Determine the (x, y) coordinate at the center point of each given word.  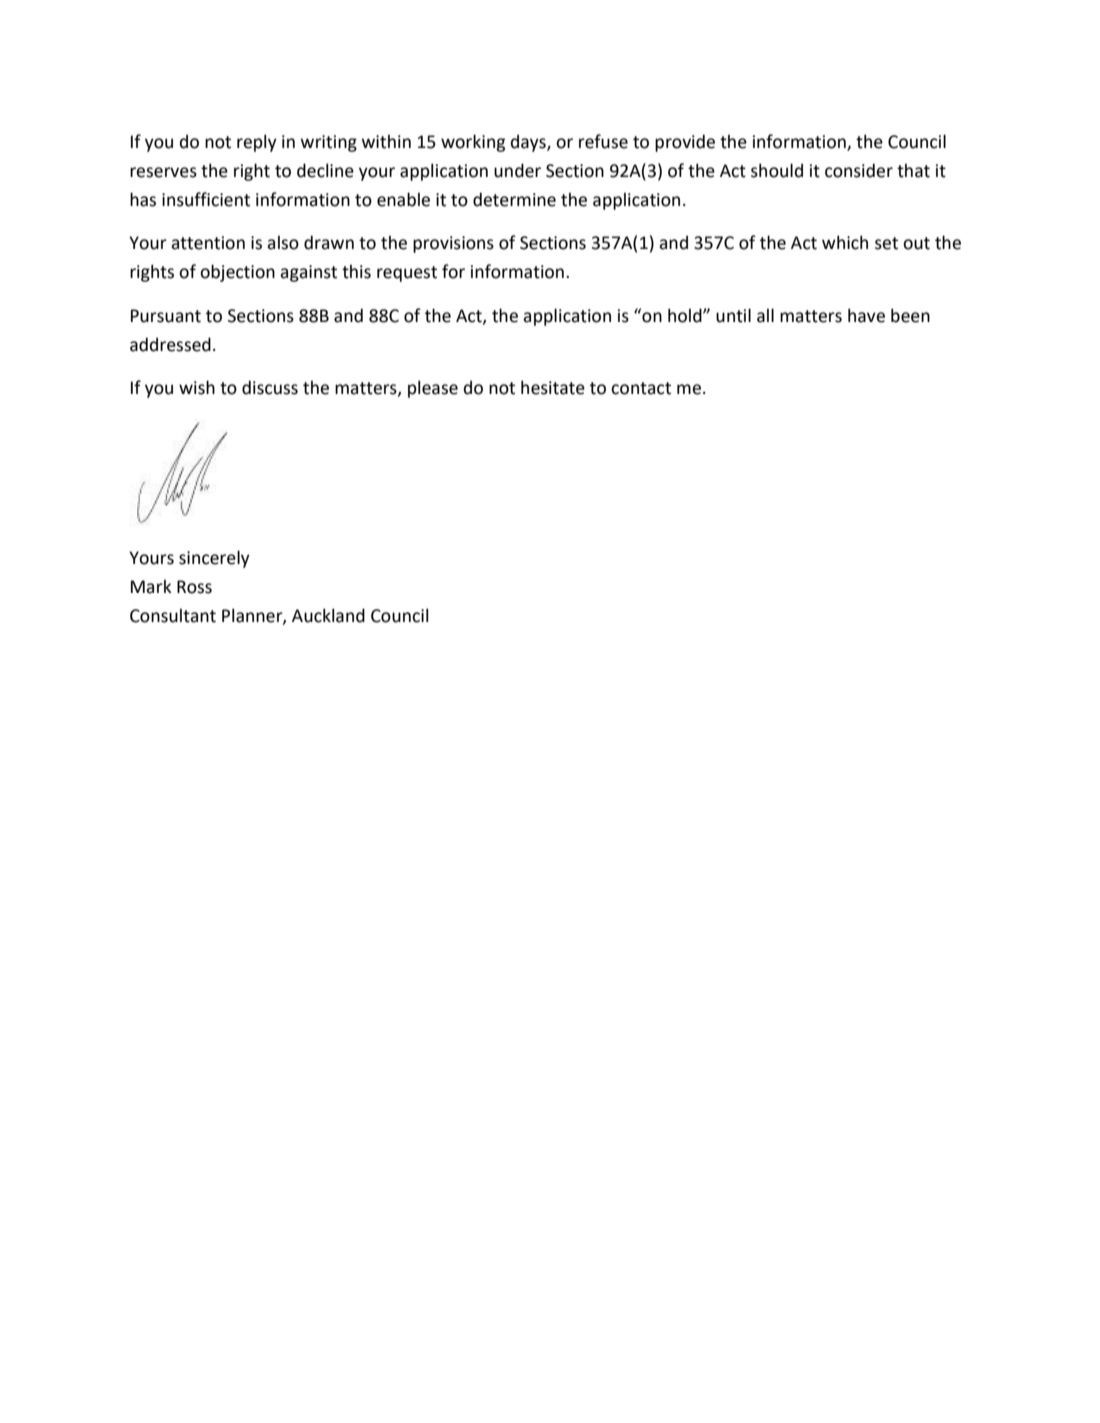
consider (859, 170)
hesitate (553, 387)
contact (641, 388)
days (529, 143)
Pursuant (166, 316)
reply (257, 143)
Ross (194, 587)
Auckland (328, 615)
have (866, 315)
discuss (270, 387)
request (407, 274)
